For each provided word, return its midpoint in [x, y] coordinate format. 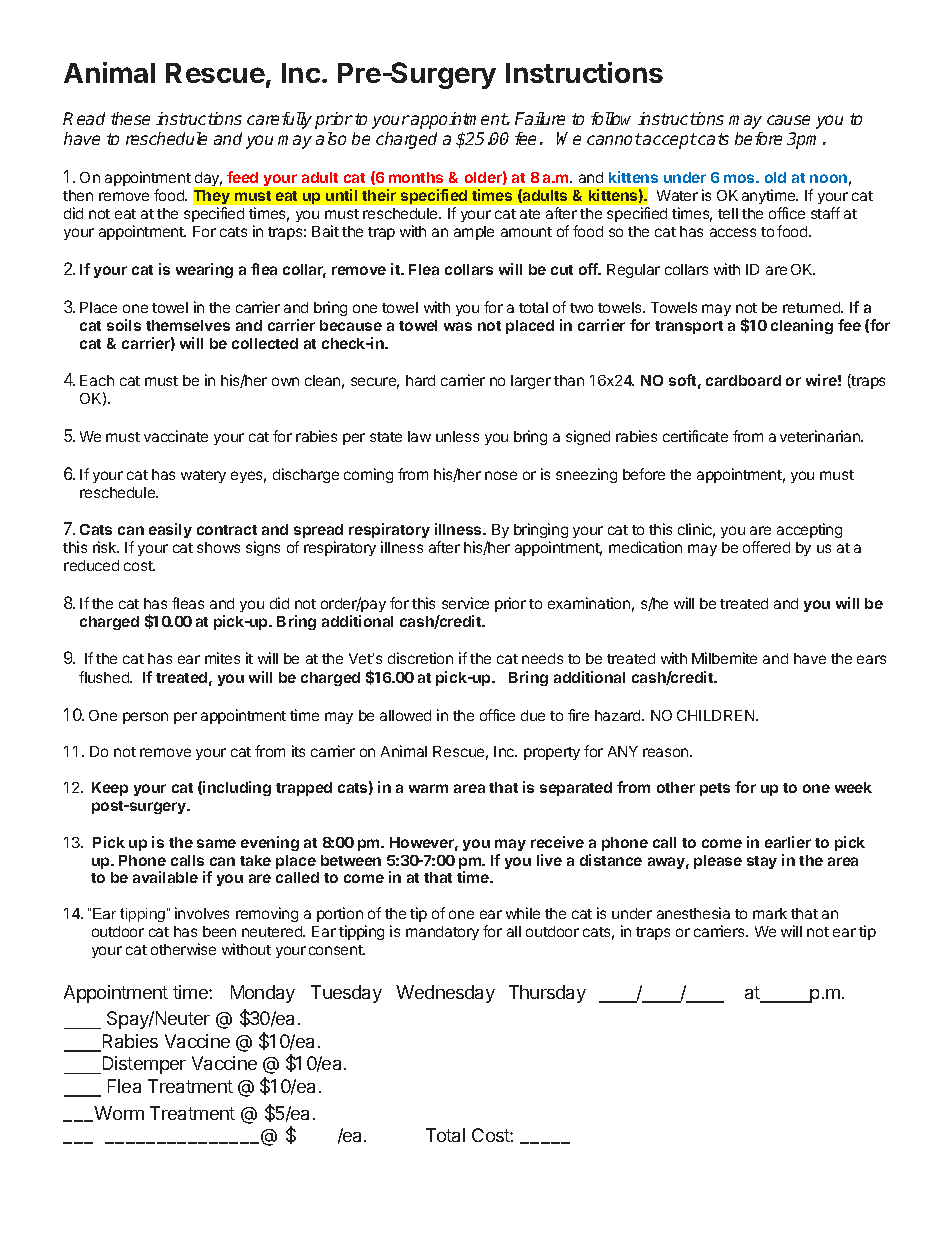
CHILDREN [717, 715]
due [533, 715]
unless [457, 436]
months [416, 177]
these [130, 118]
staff [825, 213]
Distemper [143, 1065]
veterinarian [821, 436]
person [145, 718]
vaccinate [176, 436]
